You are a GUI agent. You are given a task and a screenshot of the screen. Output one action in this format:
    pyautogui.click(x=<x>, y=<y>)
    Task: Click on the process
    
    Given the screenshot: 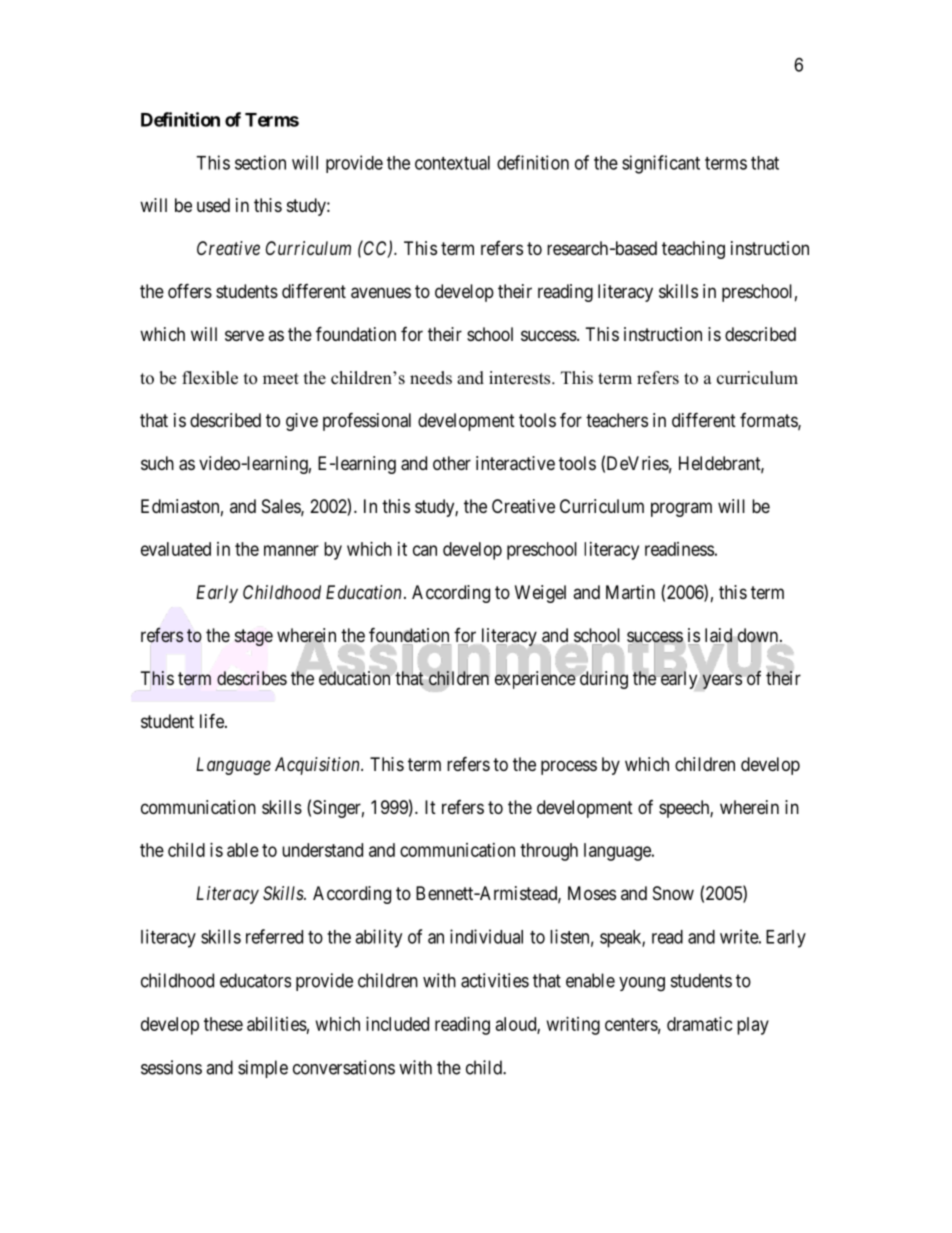 What is the action you would take?
    pyautogui.click(x=569, y=767)
